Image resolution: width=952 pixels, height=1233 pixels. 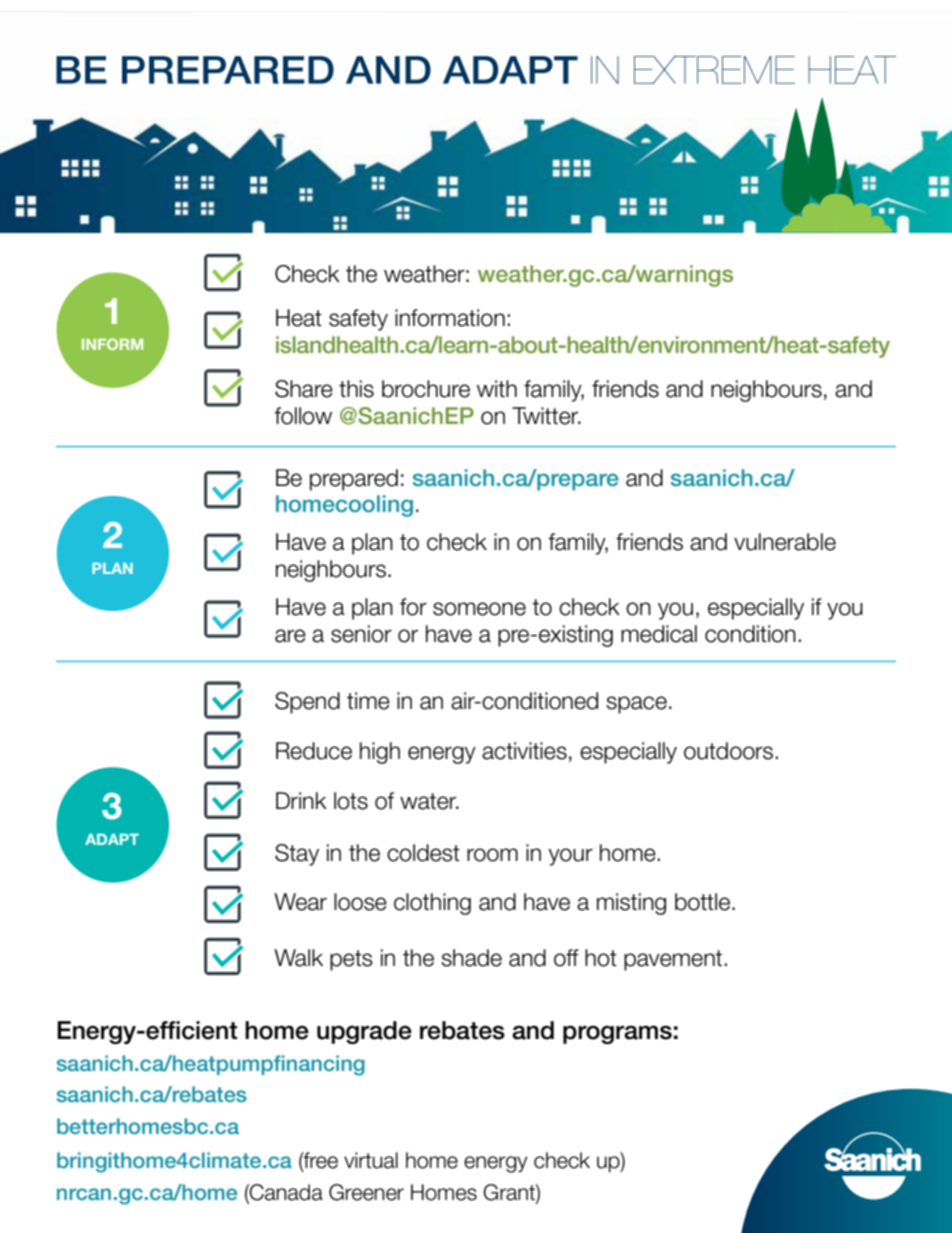 What do you see at coordinates (298, 958) in the document?
I see `Walk` at bounding box center [298, 958].
